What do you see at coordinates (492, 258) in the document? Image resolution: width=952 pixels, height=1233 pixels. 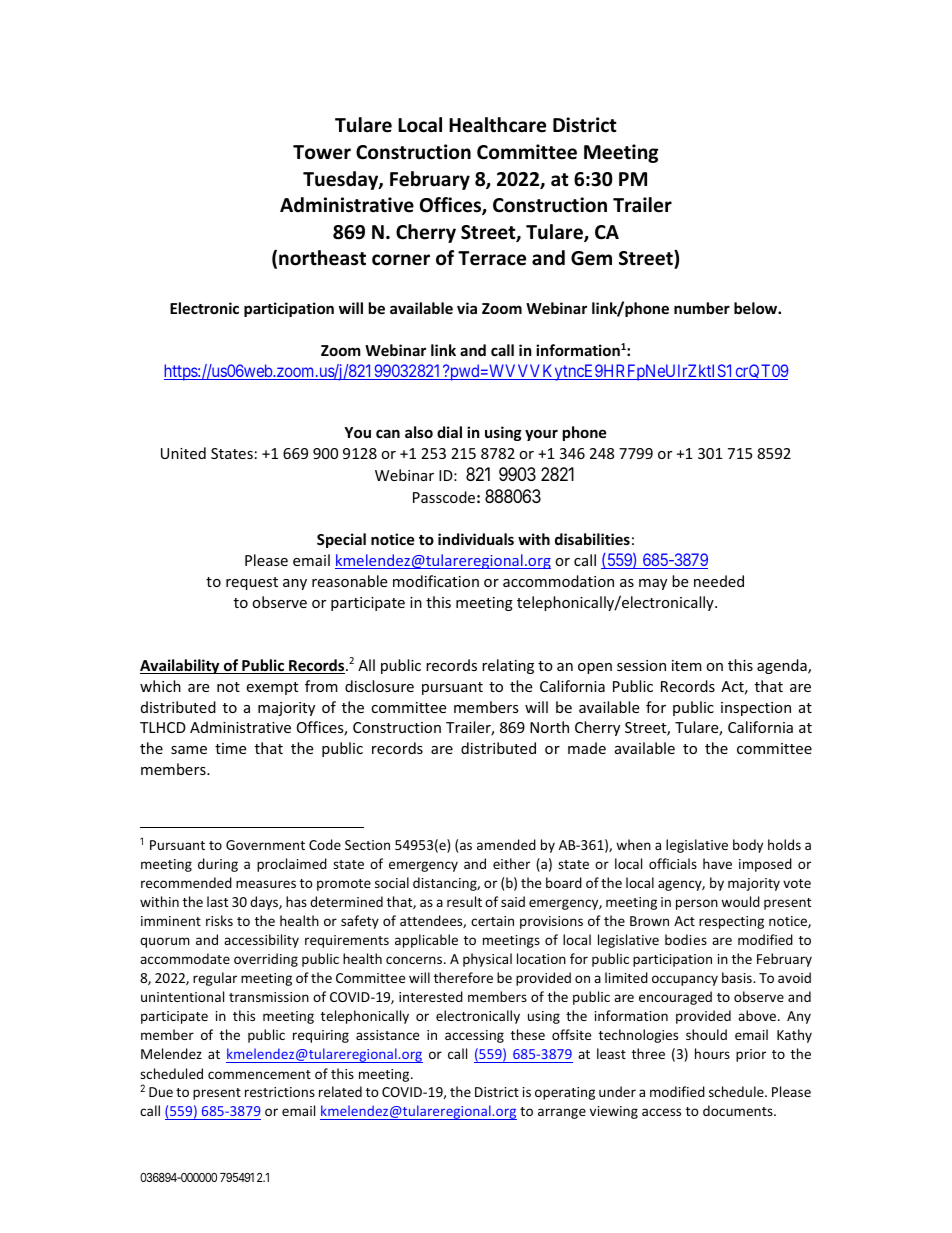 I see `Terrace` at bounding box center [492, 258].
